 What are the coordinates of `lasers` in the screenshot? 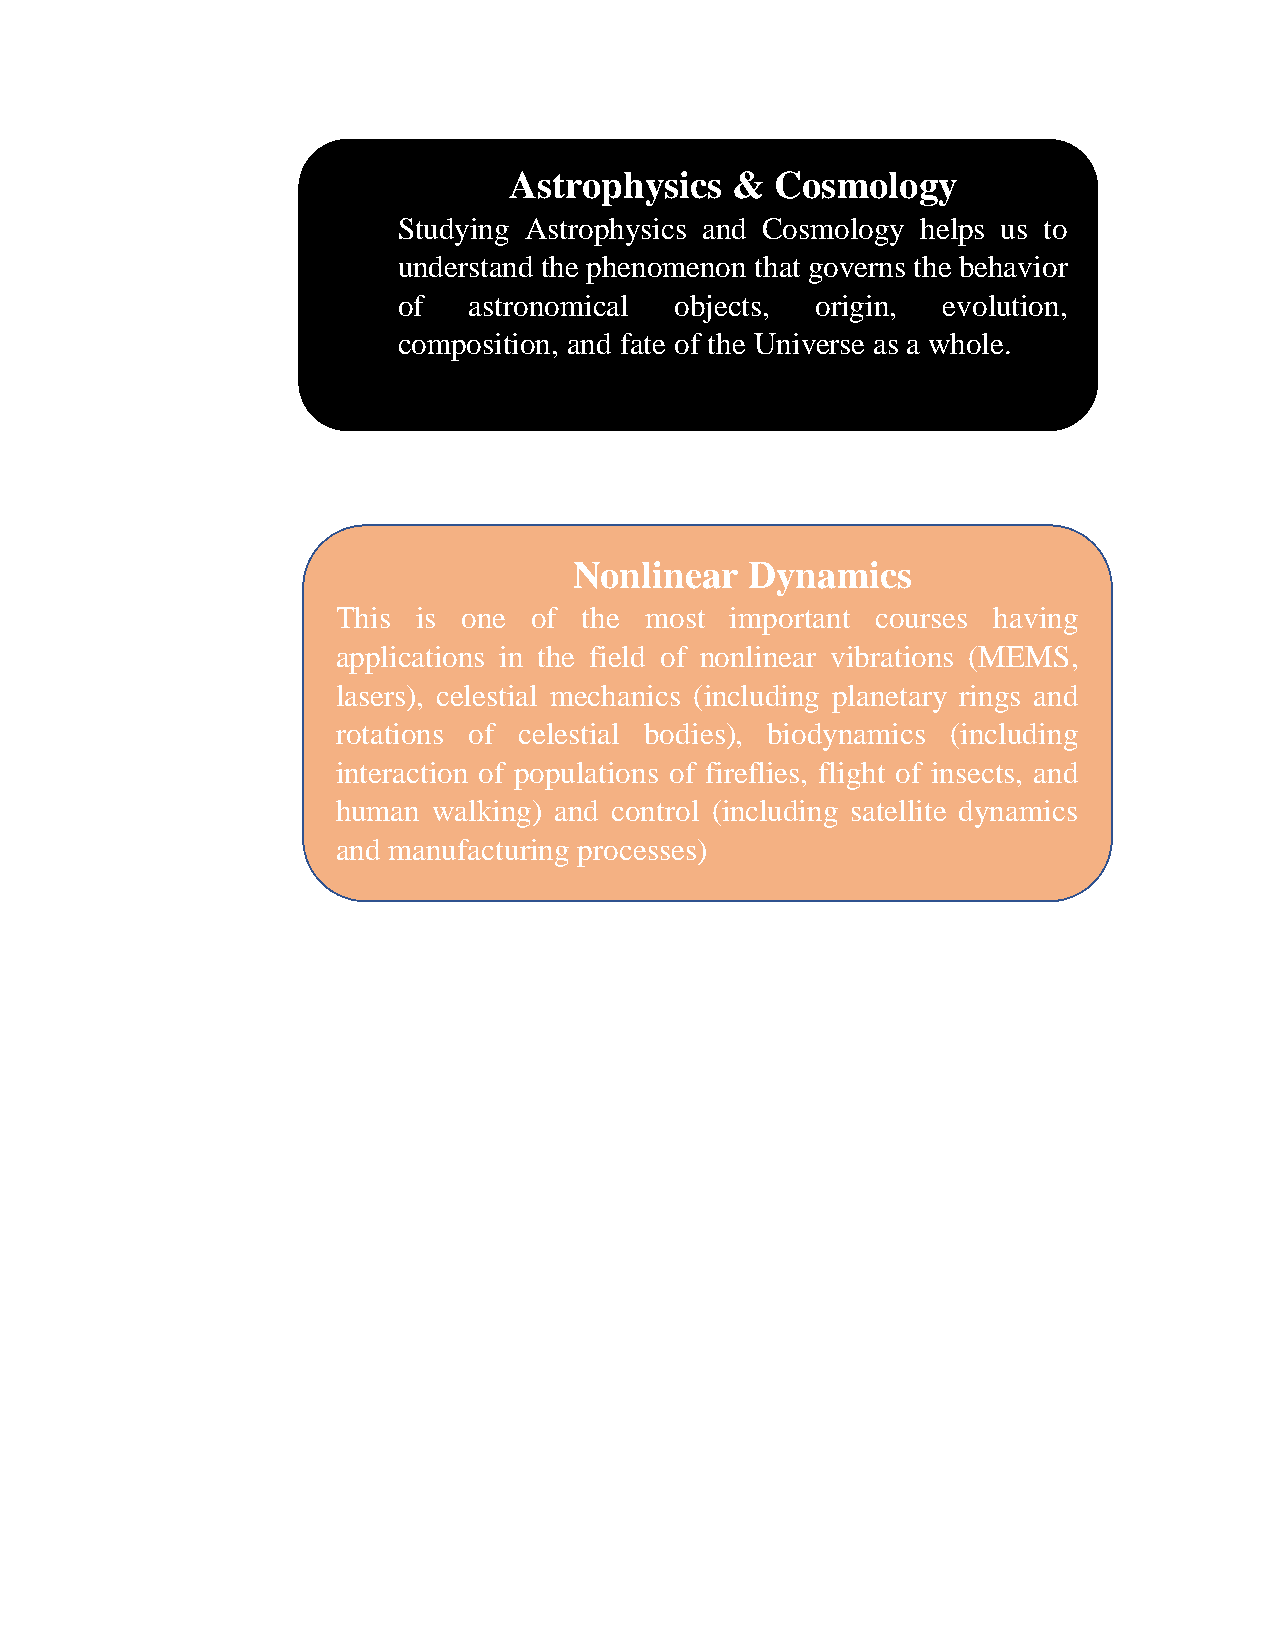 It's located at (372, 695).
